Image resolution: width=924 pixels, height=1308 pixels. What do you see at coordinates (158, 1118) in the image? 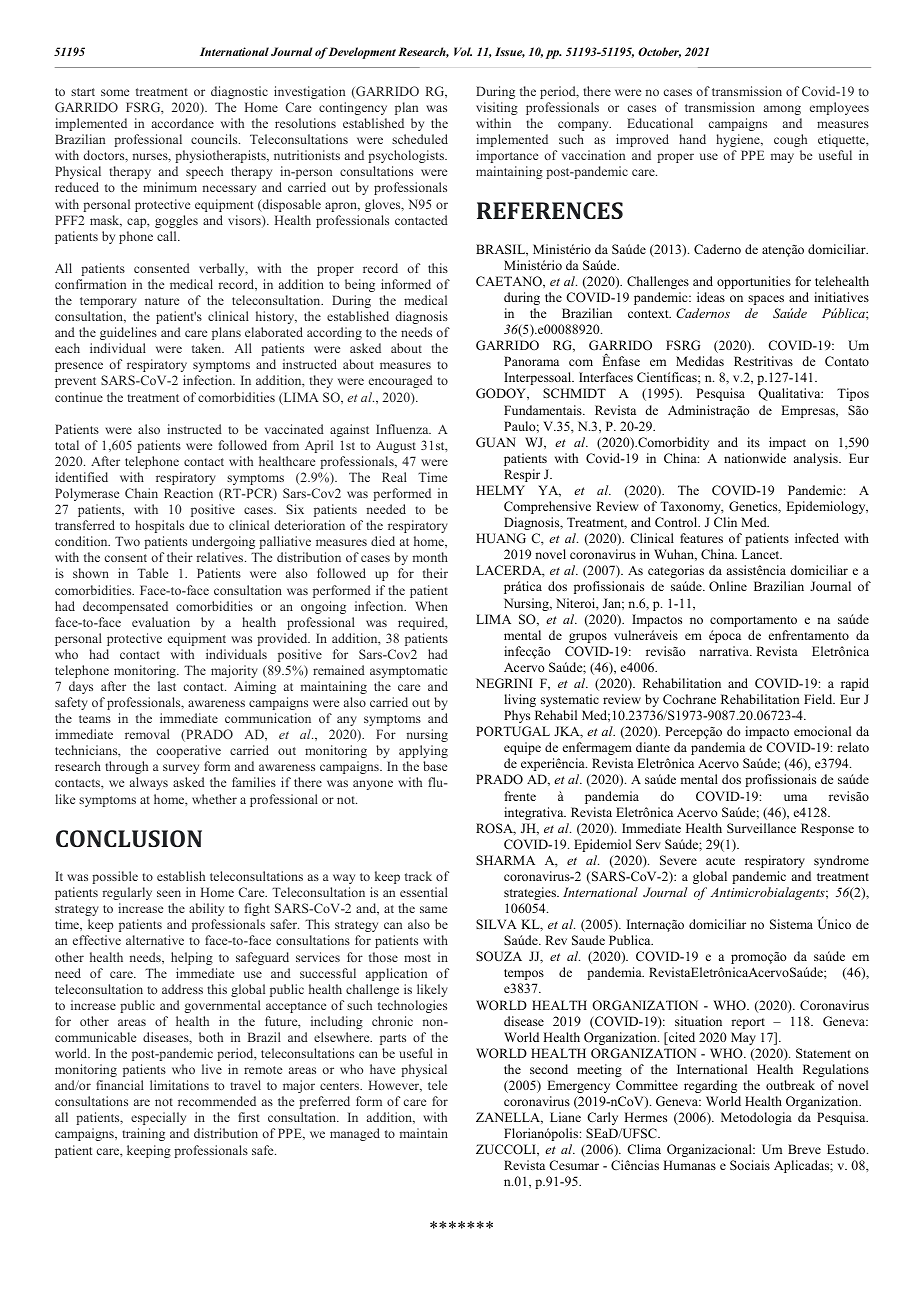
I see `especially` at bounding box center [158, 1118].
